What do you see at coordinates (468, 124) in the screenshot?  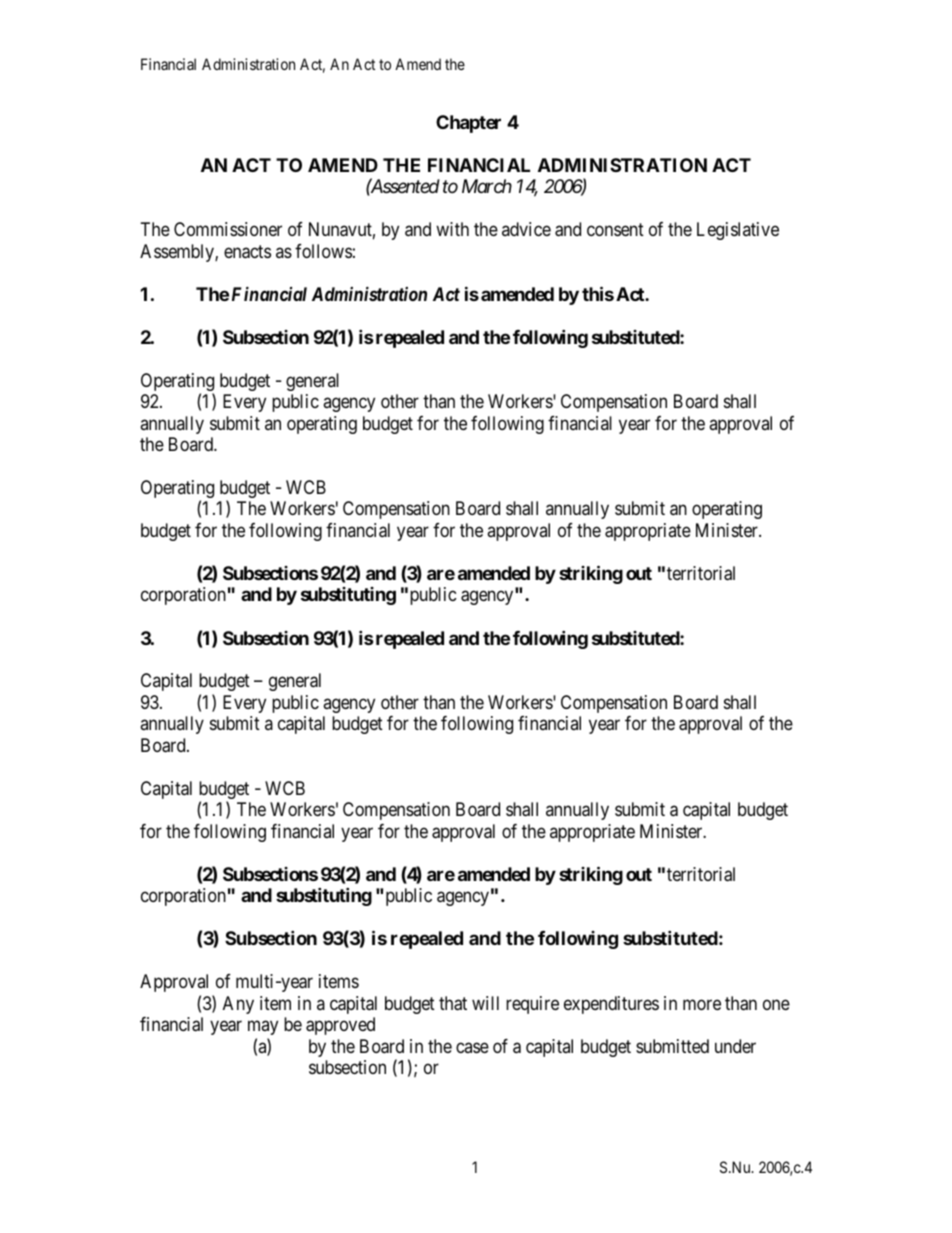 I see `Chapter` at bounding box center [468, 124].
